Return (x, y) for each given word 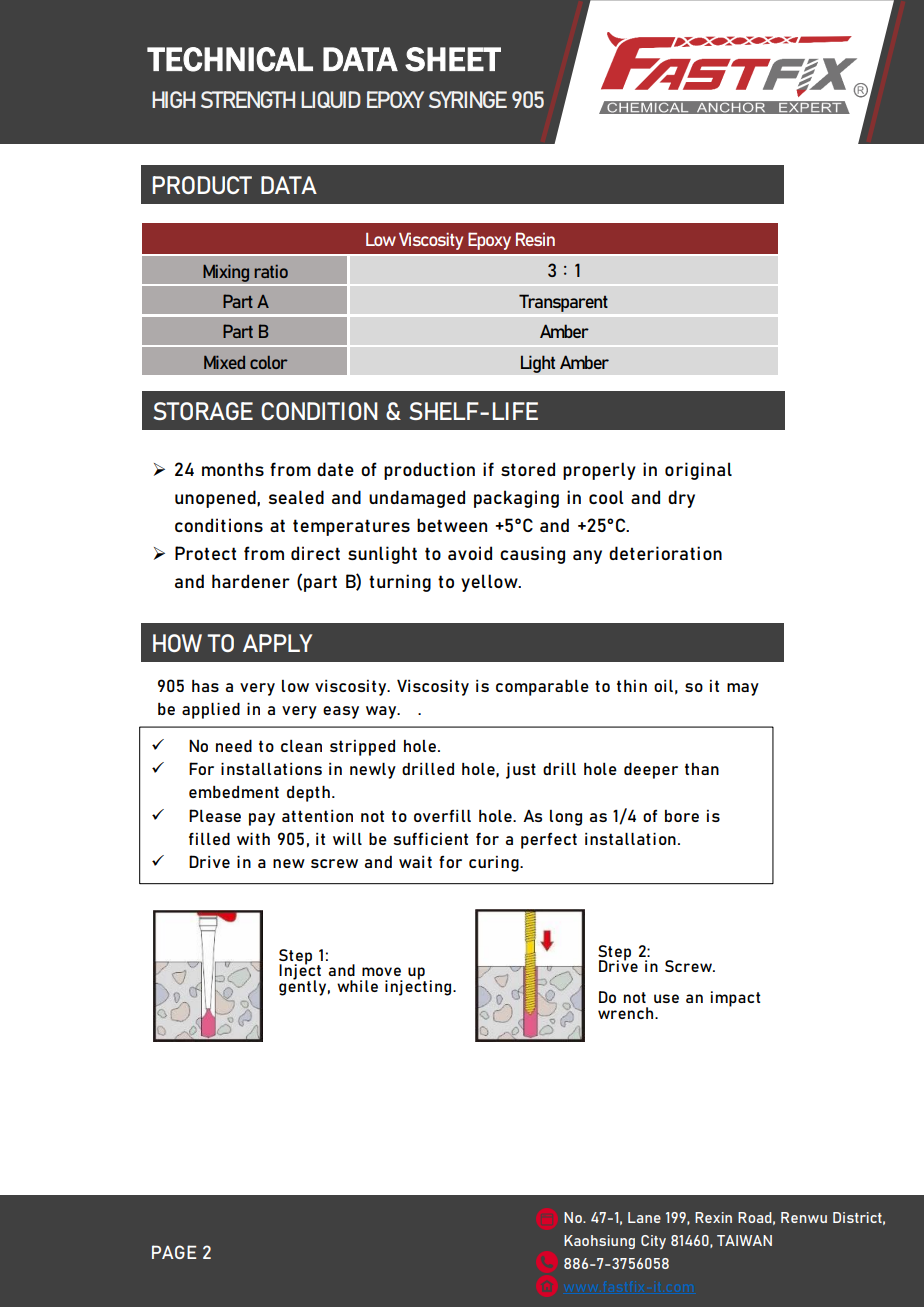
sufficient (430, 838)
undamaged (417, 499)
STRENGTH (248, 99)
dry (681, 499)
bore (682, 816)
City (653, 1242)
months (233, 469)
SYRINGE (468, 99)
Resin (535, 239)
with (253, 838)
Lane (644, 1217)
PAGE (174, 1252)
